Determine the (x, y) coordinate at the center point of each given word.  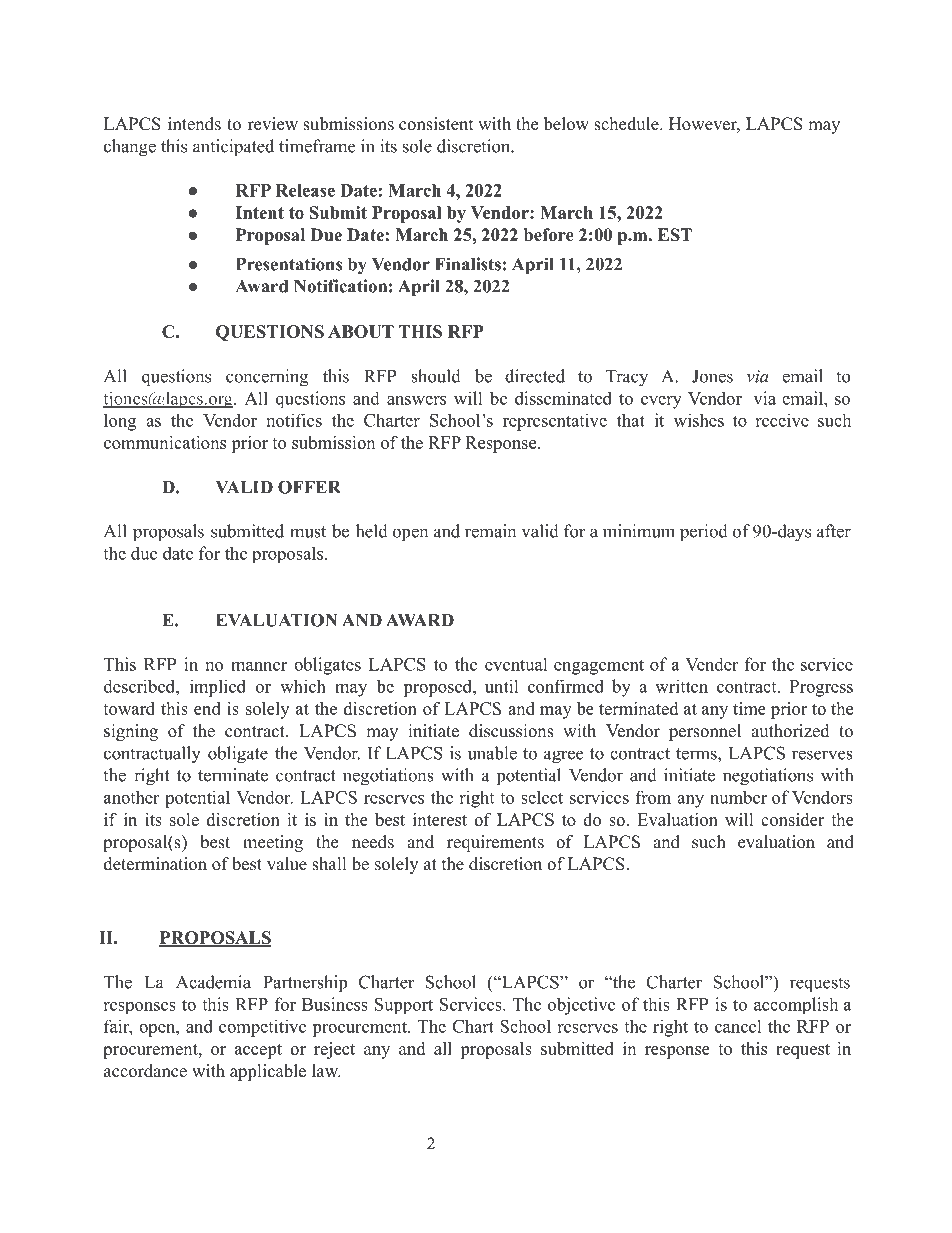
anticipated (233, 148)
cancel (738, 1026)
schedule (627, 124)
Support (404, 1006)
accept (258, 1051)
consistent (436, 124)
